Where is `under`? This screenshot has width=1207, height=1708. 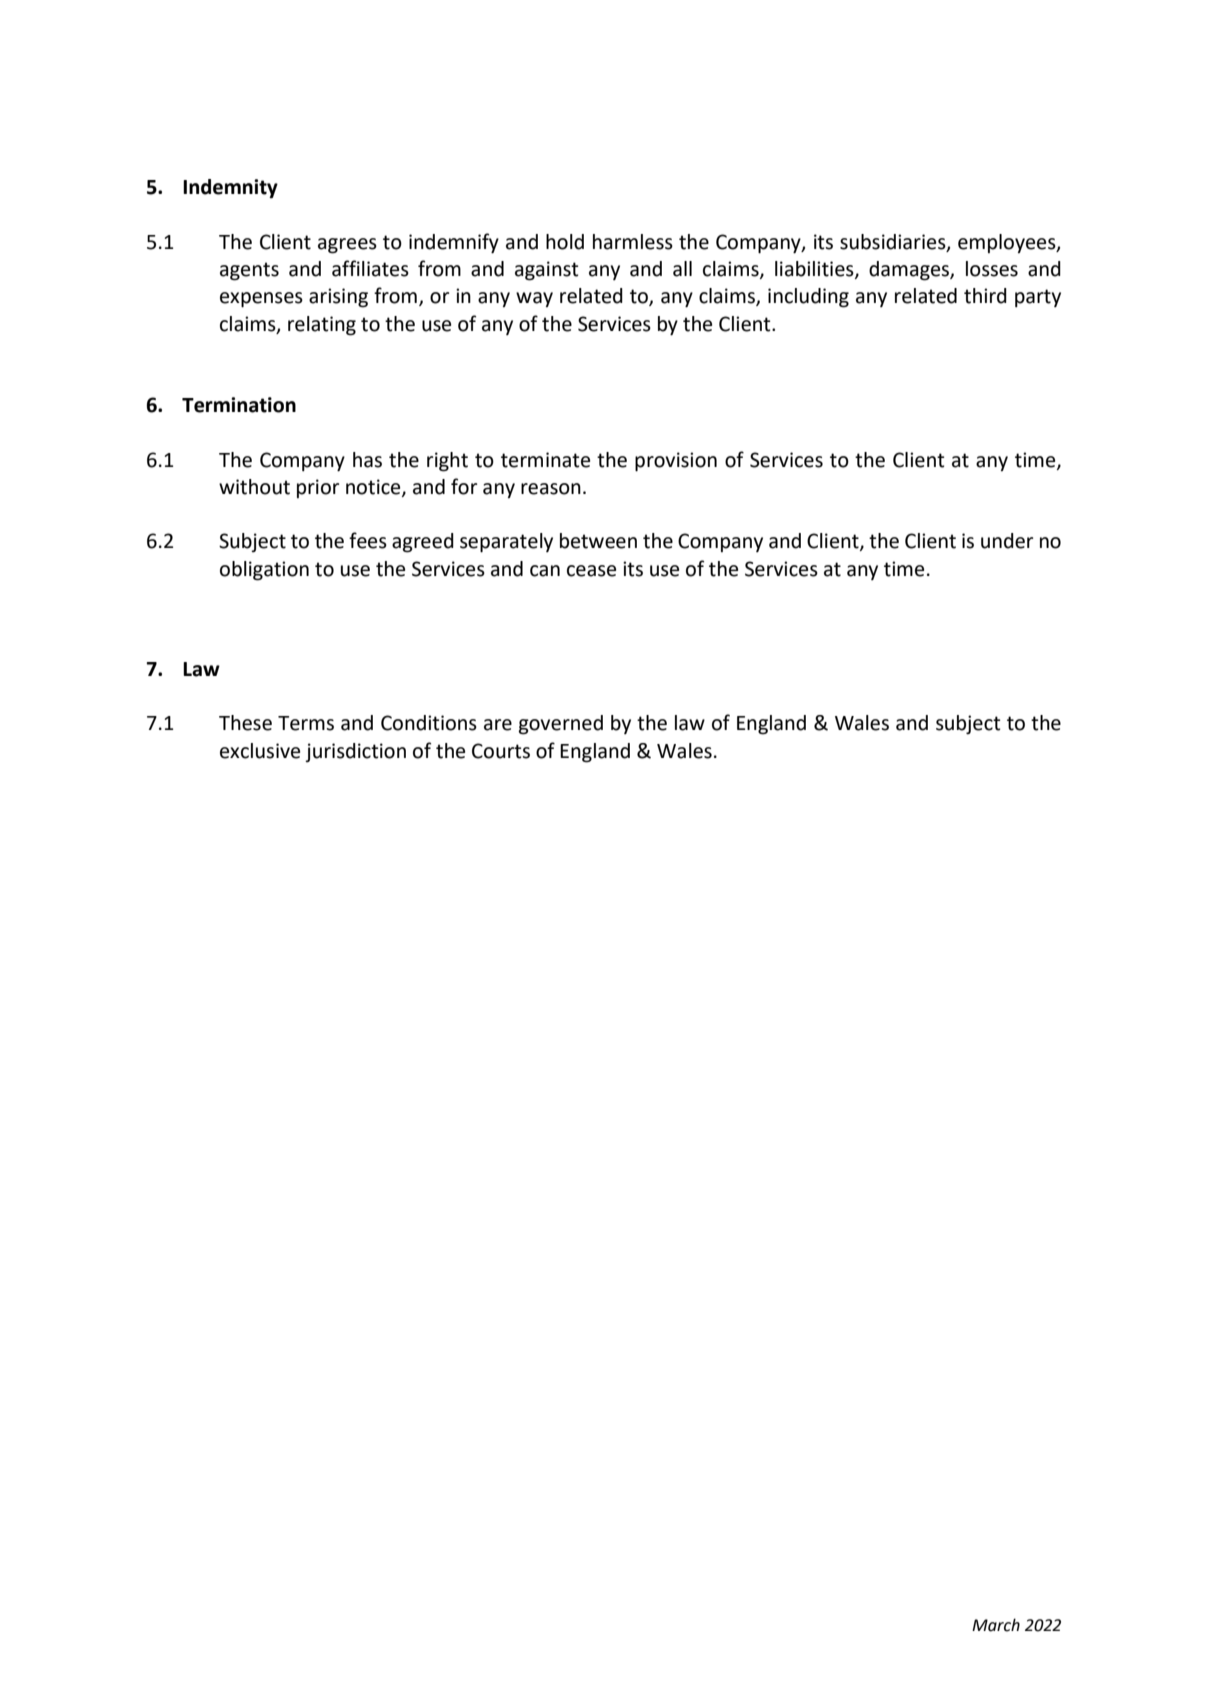 under is located at coordinates (1007, 541).
